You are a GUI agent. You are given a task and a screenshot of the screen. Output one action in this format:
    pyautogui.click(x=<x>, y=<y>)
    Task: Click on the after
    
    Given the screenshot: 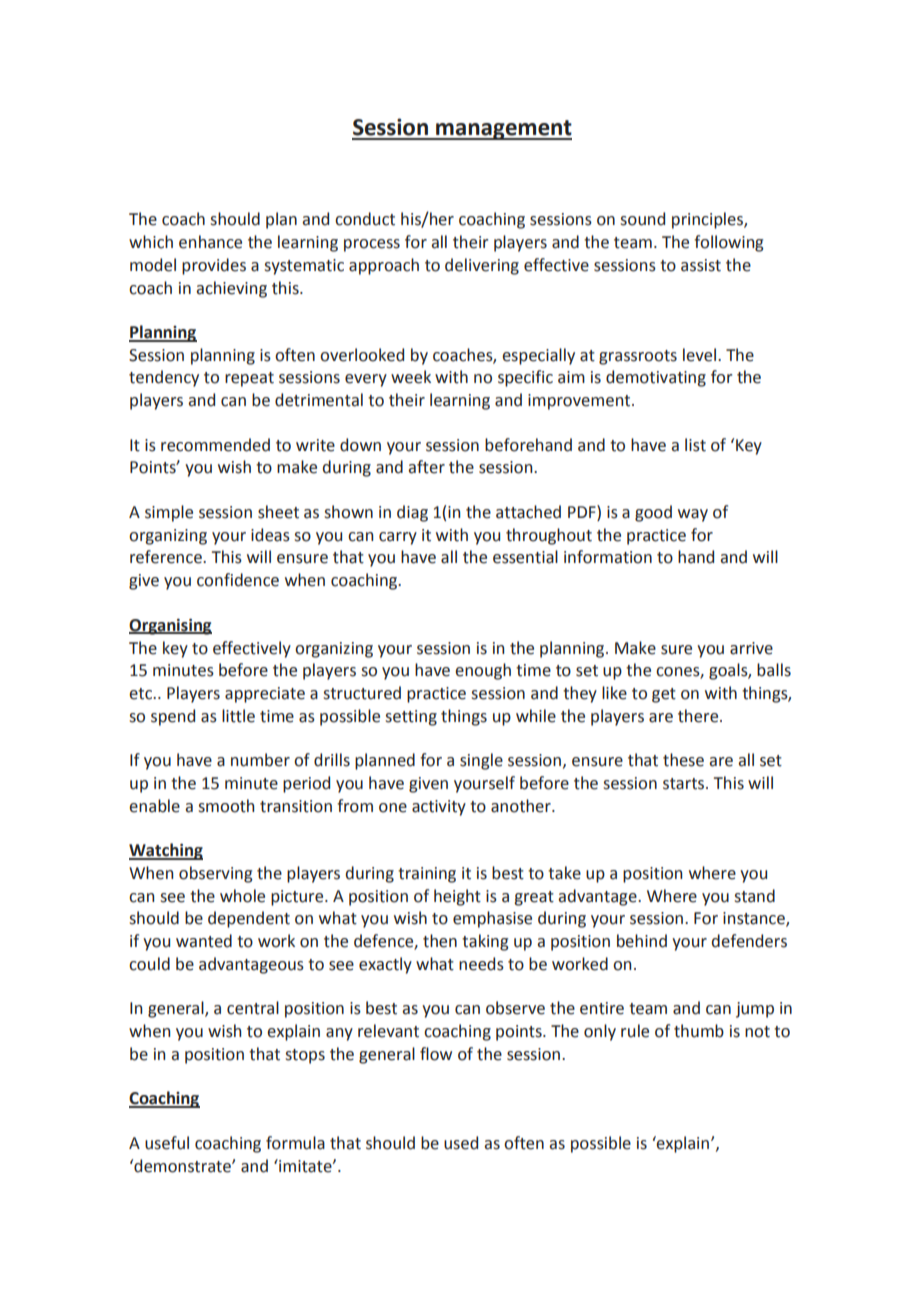 What is the action you would take?
    pyautogui.click(x=426, y=467)
